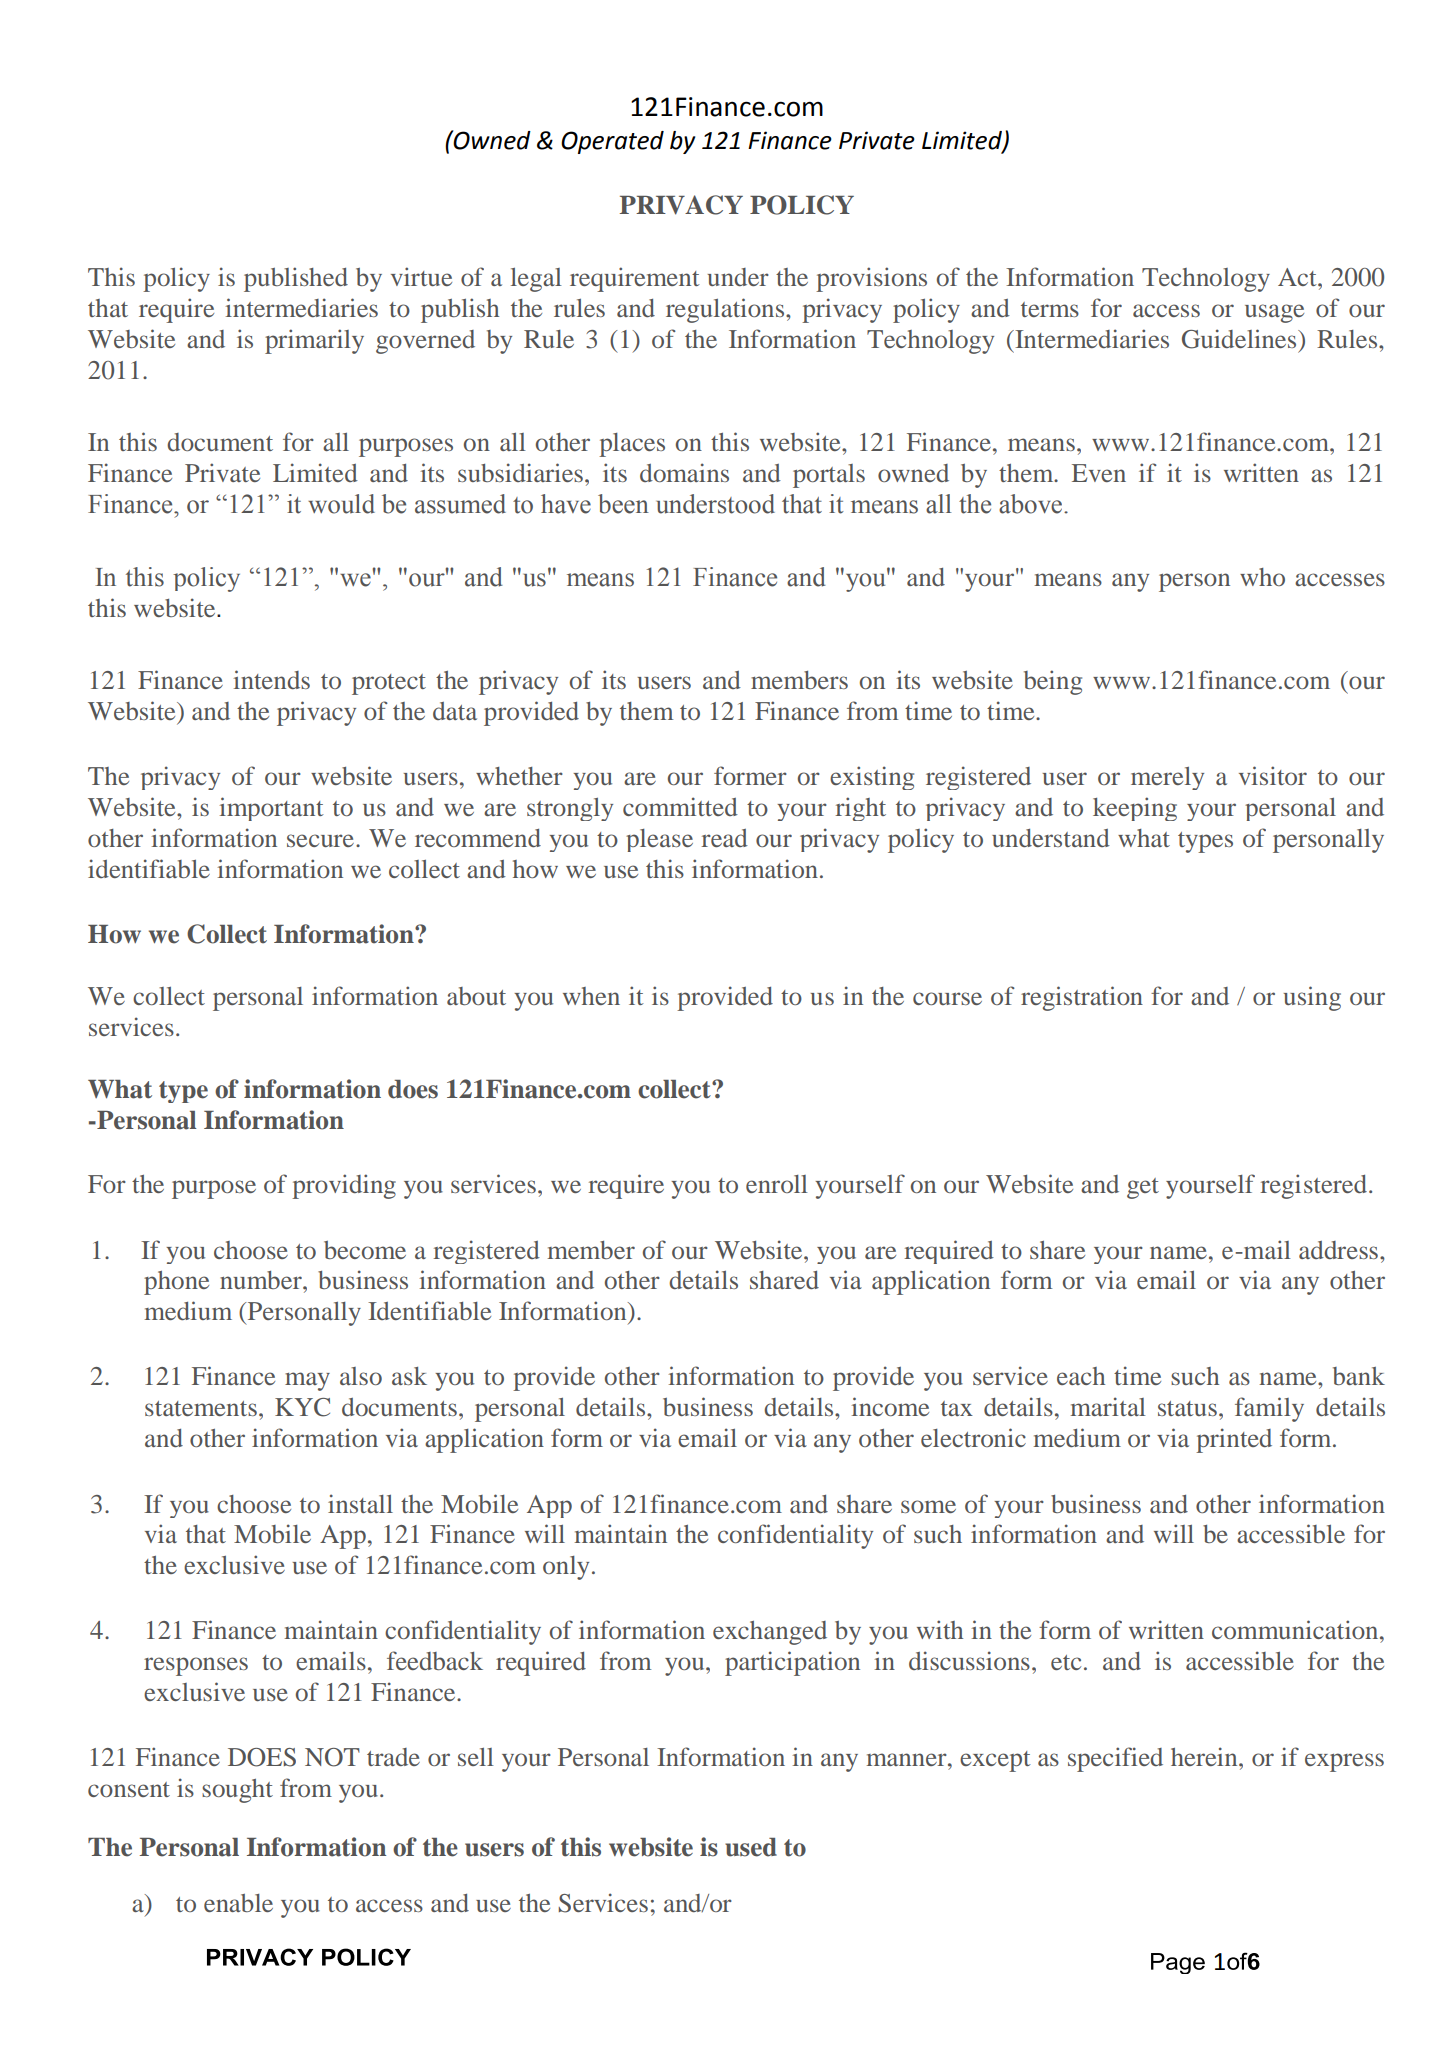 This screenshot has height=2057, width=1454. What do you see at coordinates (1312, 998) in the screenshot?
I see `using` at bounding box center [1312, 998].
